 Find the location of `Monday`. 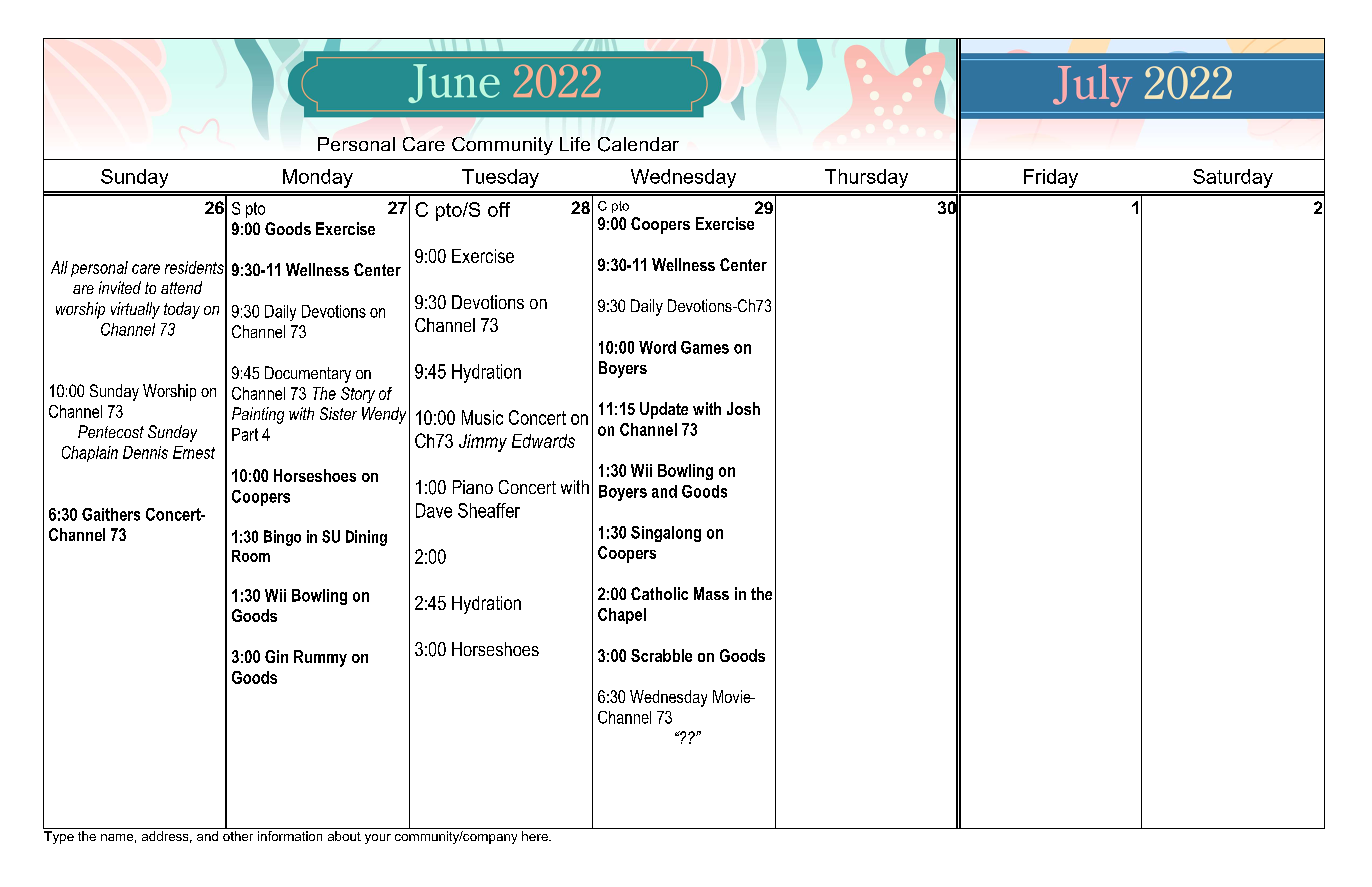

Monday is located at coordinates (318, 178).
